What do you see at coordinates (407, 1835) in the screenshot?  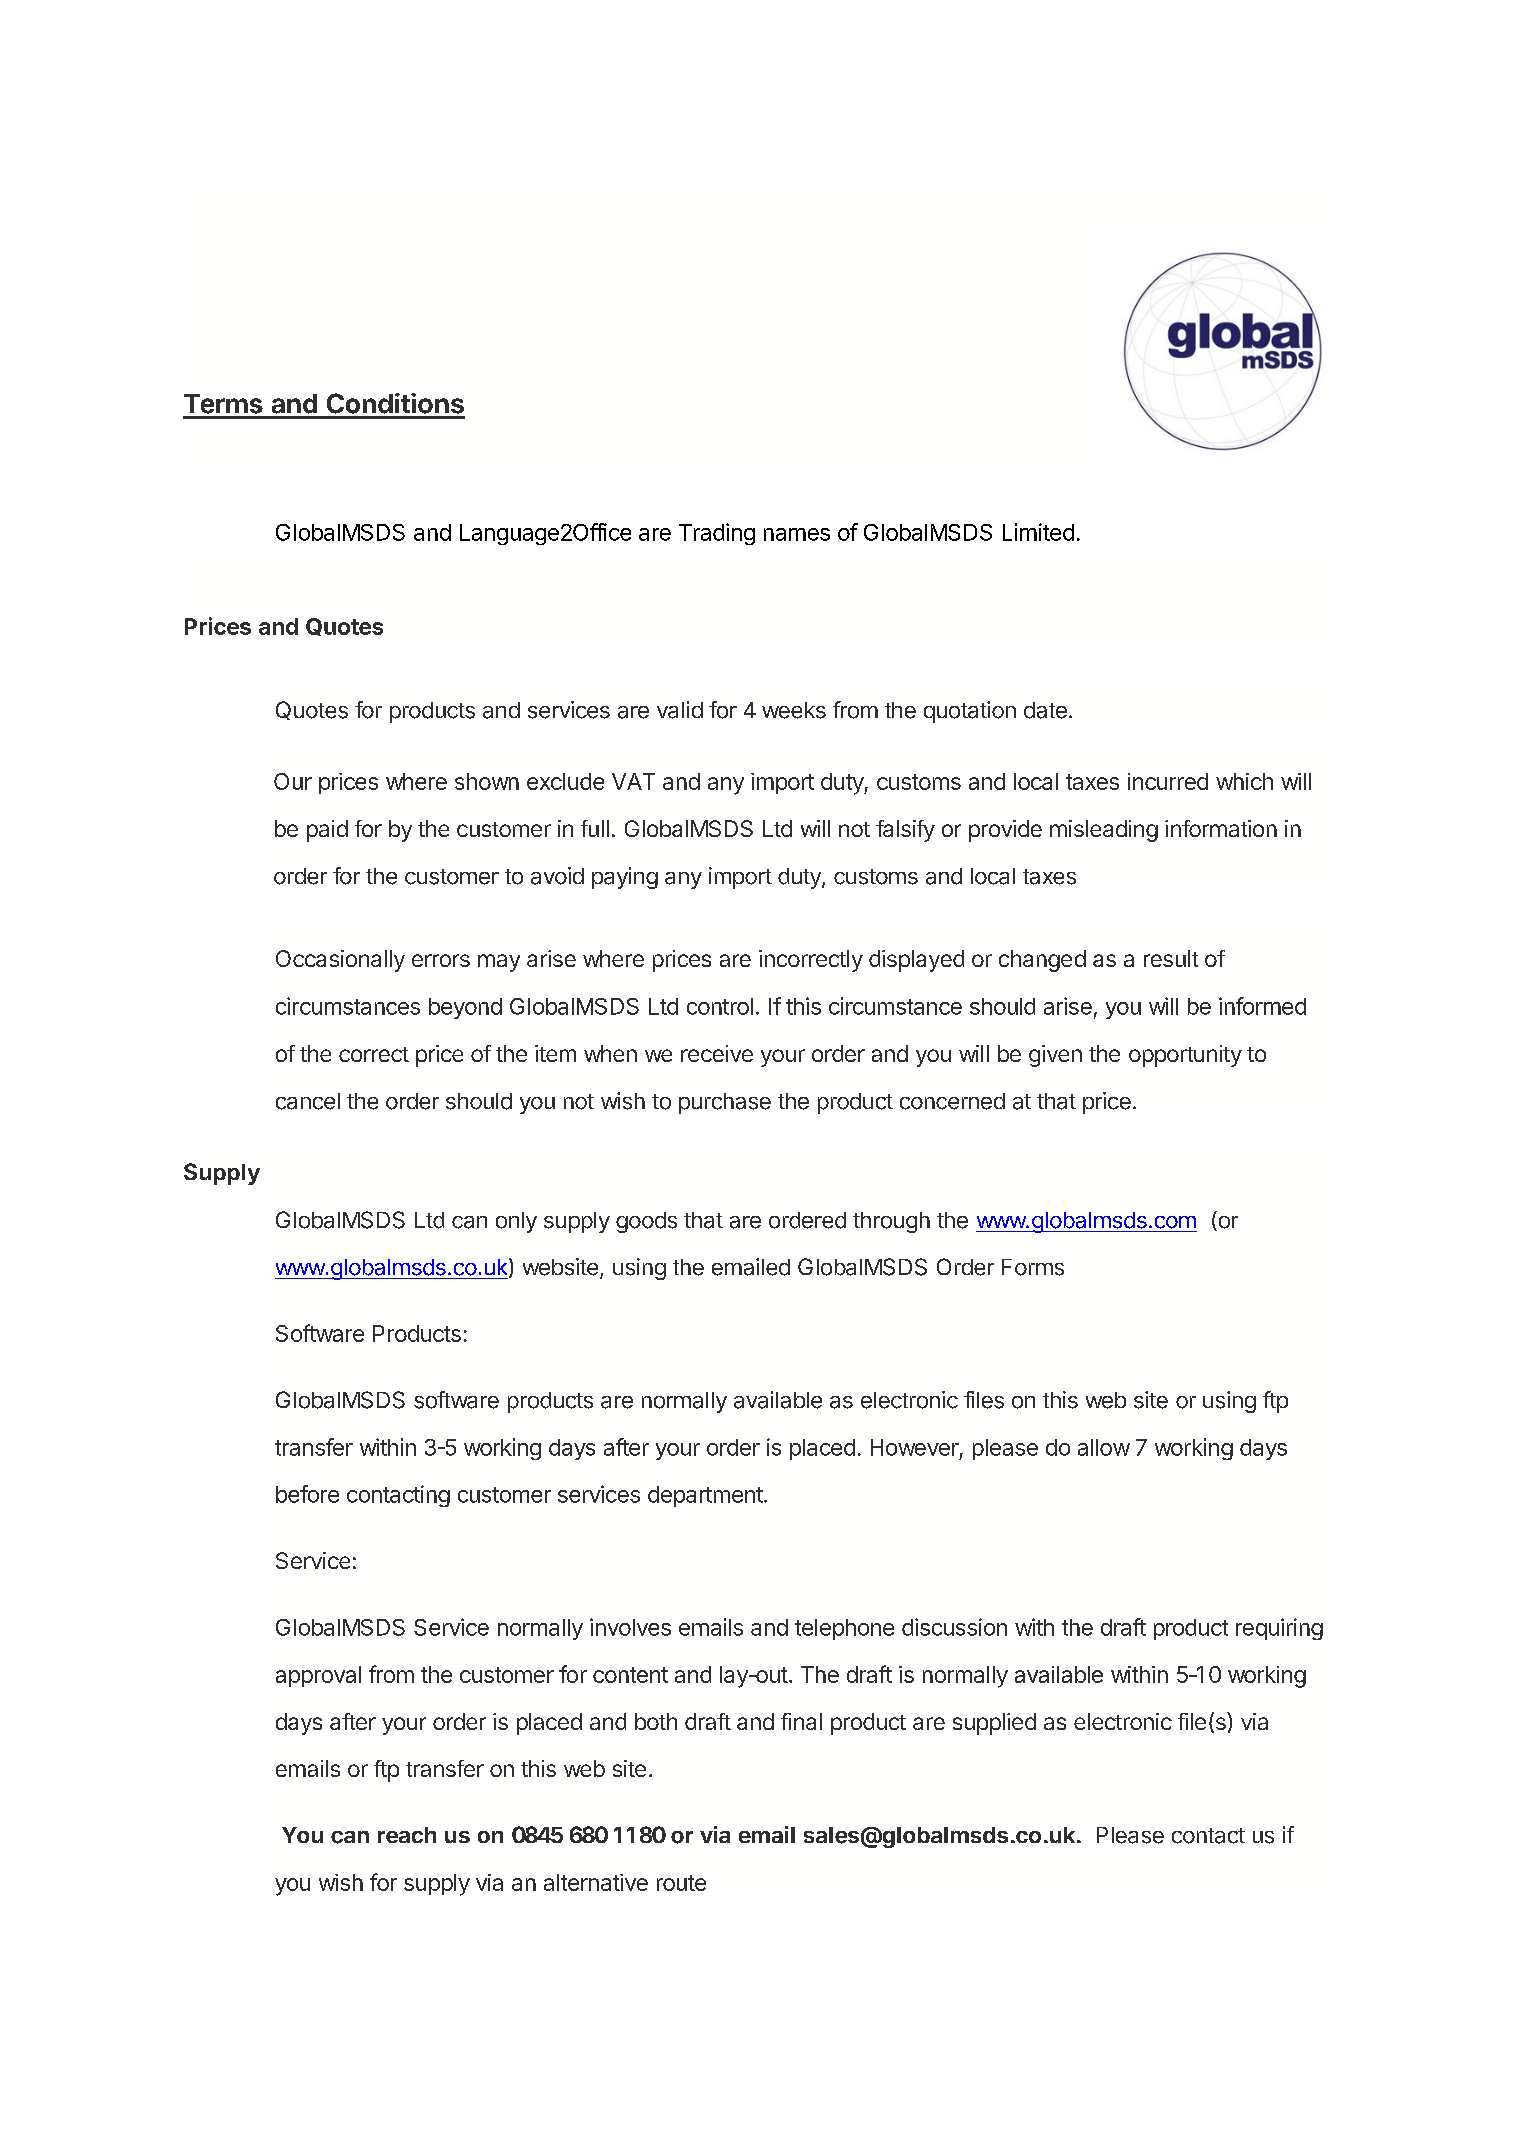 I see `reach` at bounding box center [407, 1835].
